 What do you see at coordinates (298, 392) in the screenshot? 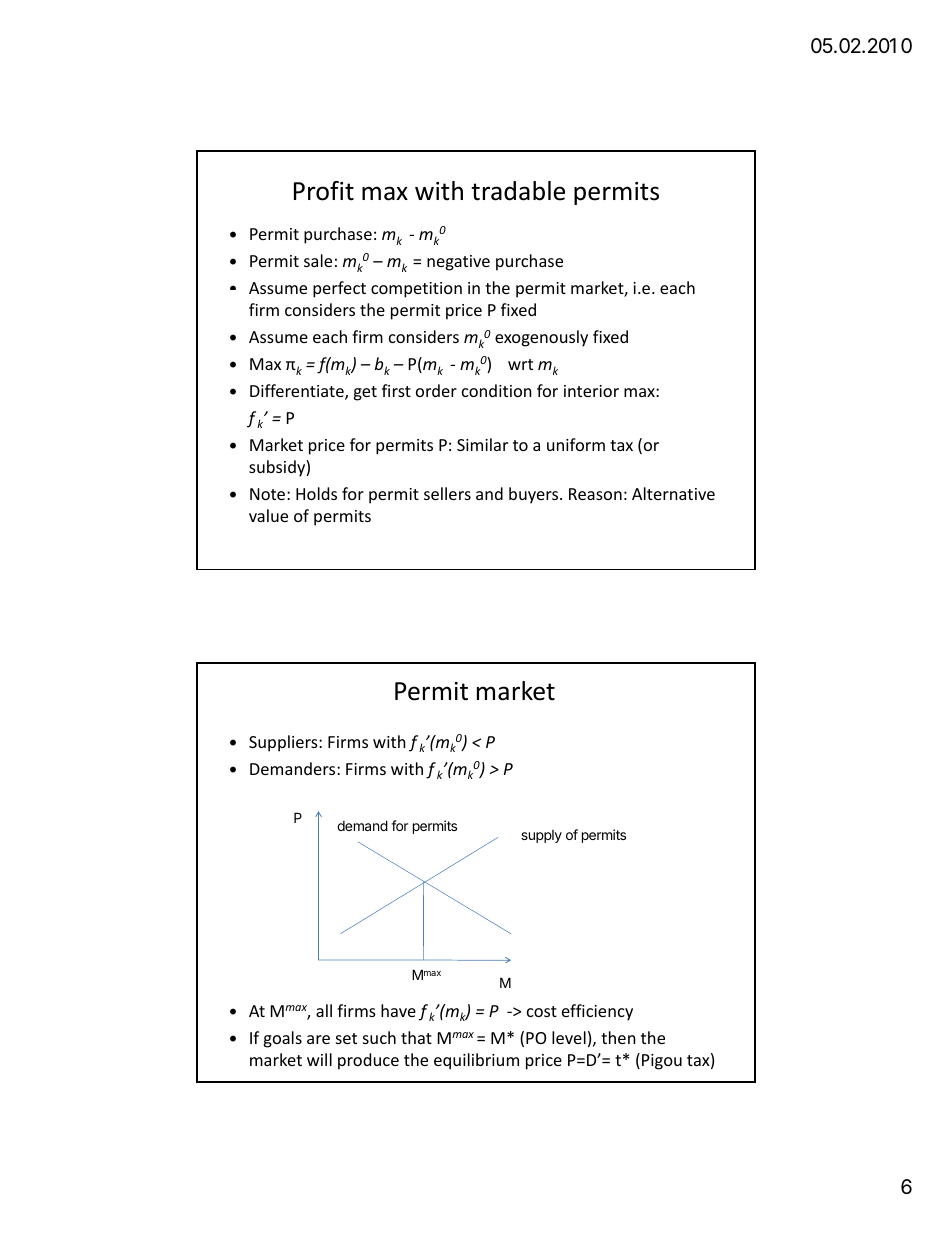
I see `Differentiate` at bounding box center [298, 392].
